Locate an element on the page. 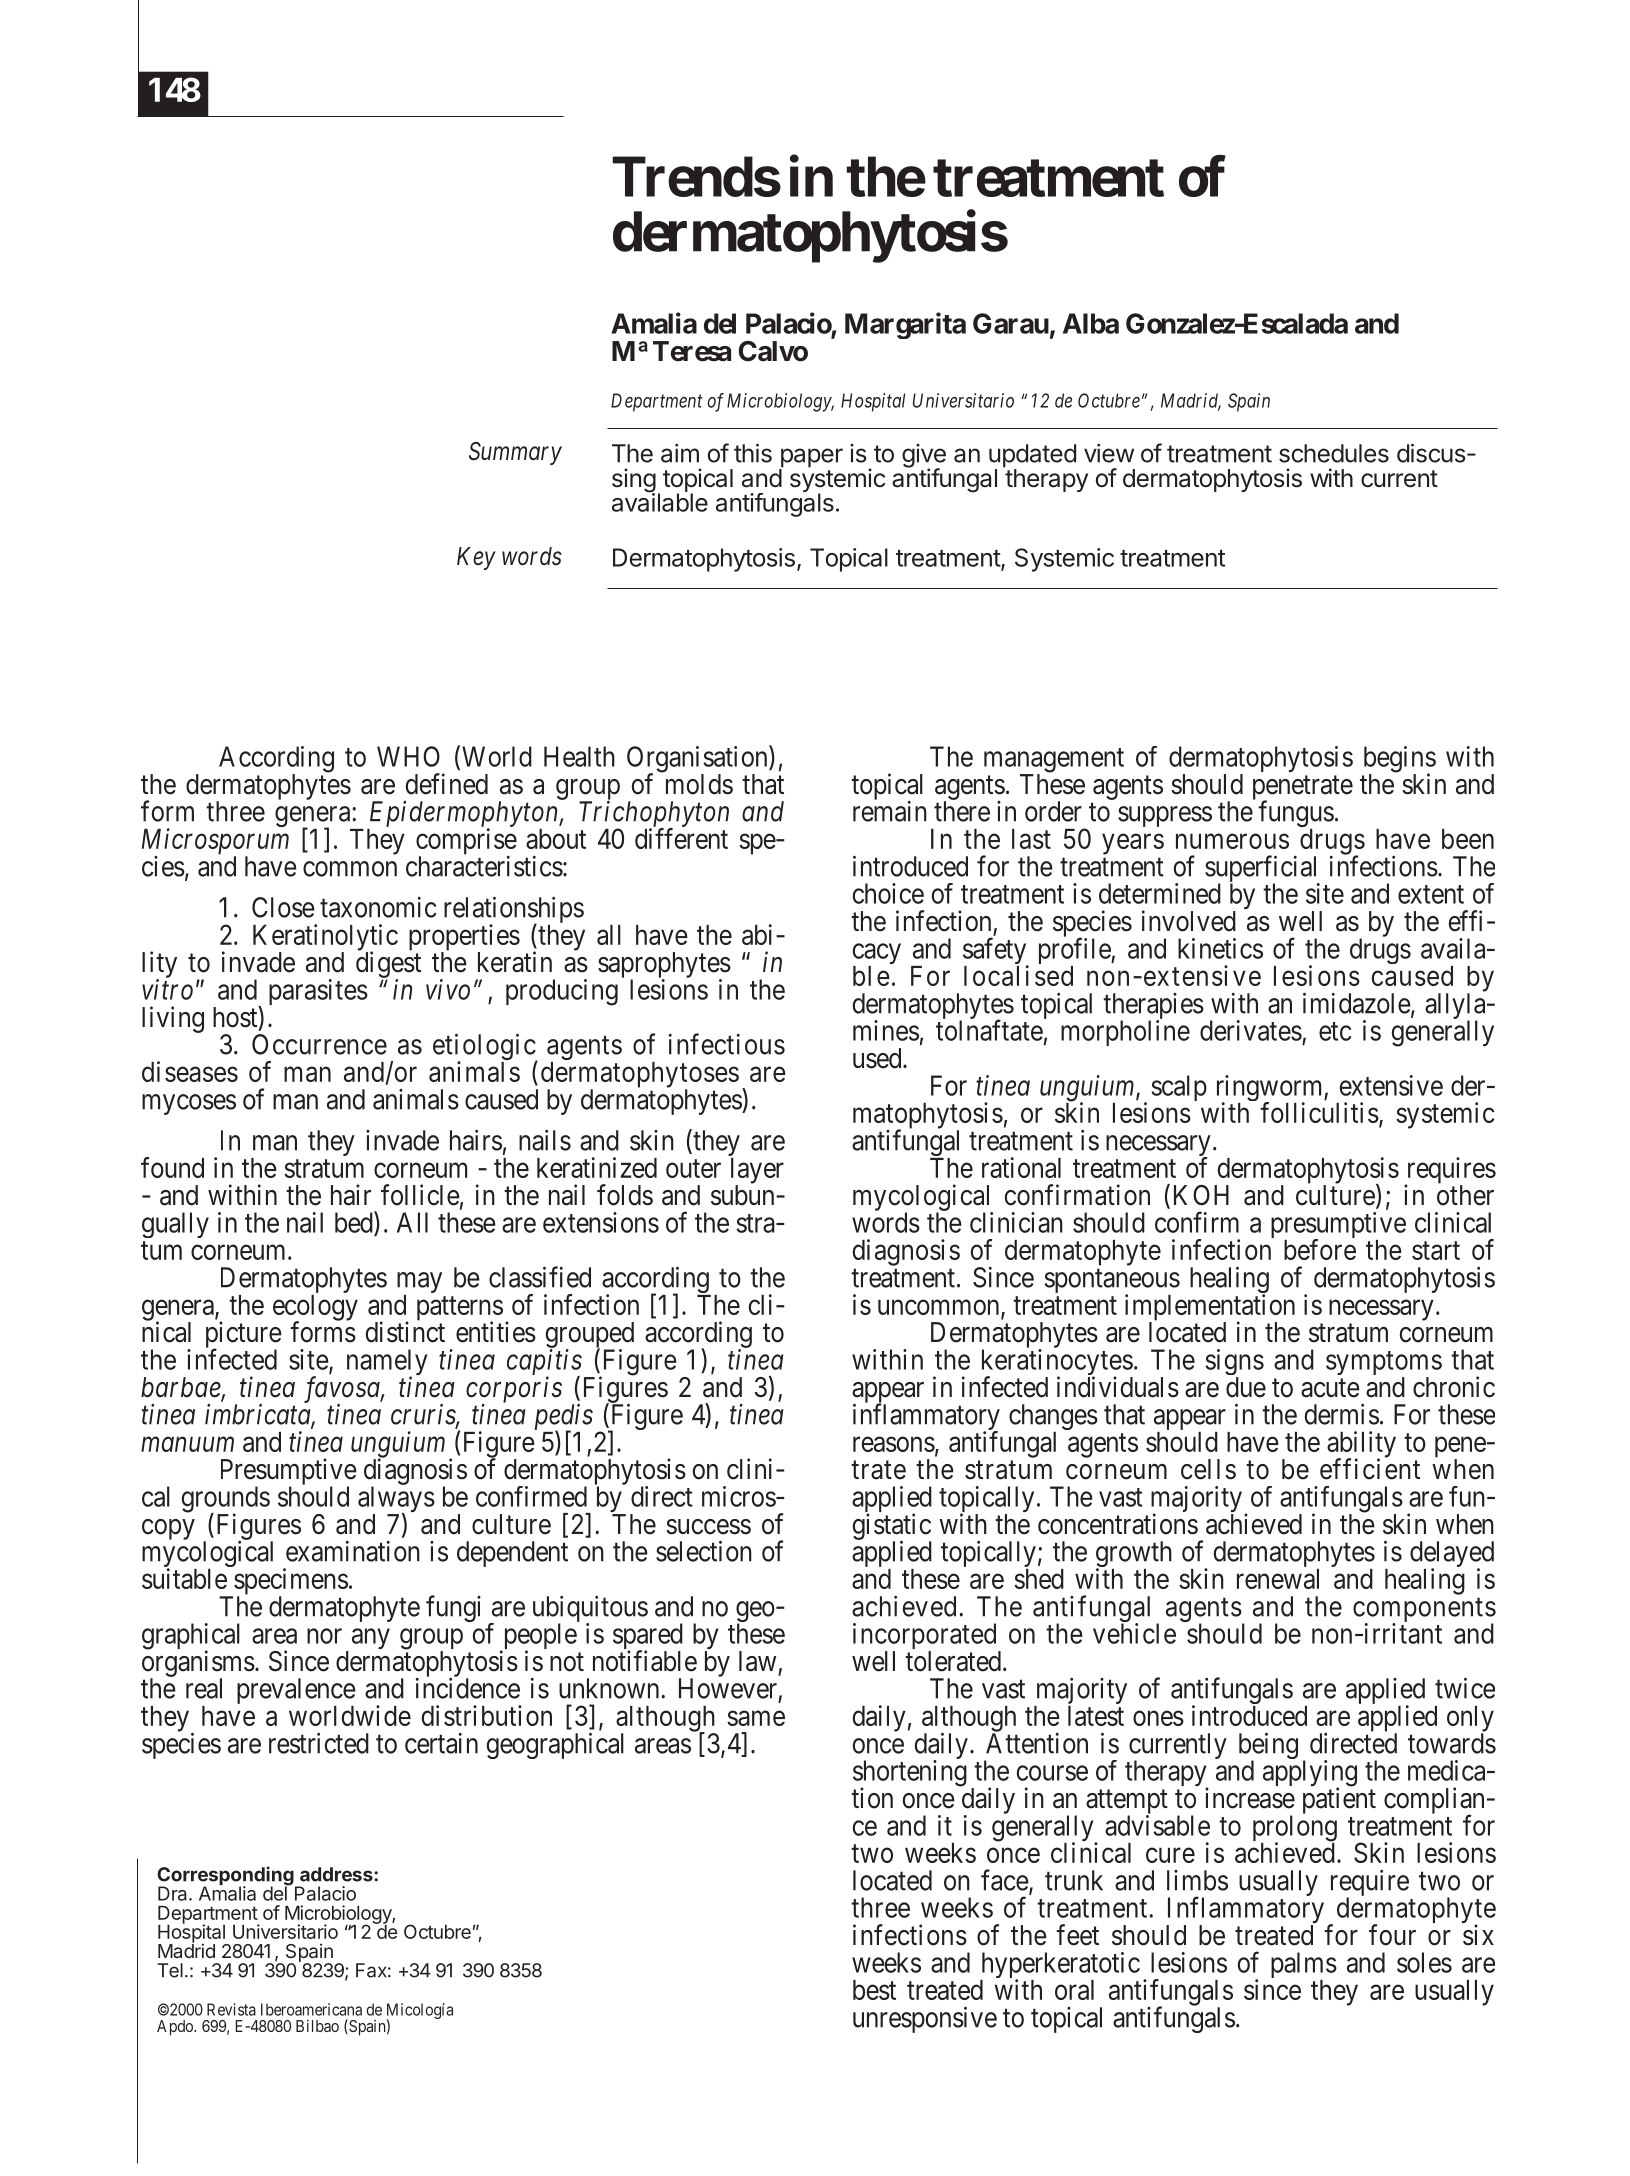 Image resolution: width=1630 pixels, height=2176 pixels. Revista is located at coordinates (231, 2009).
